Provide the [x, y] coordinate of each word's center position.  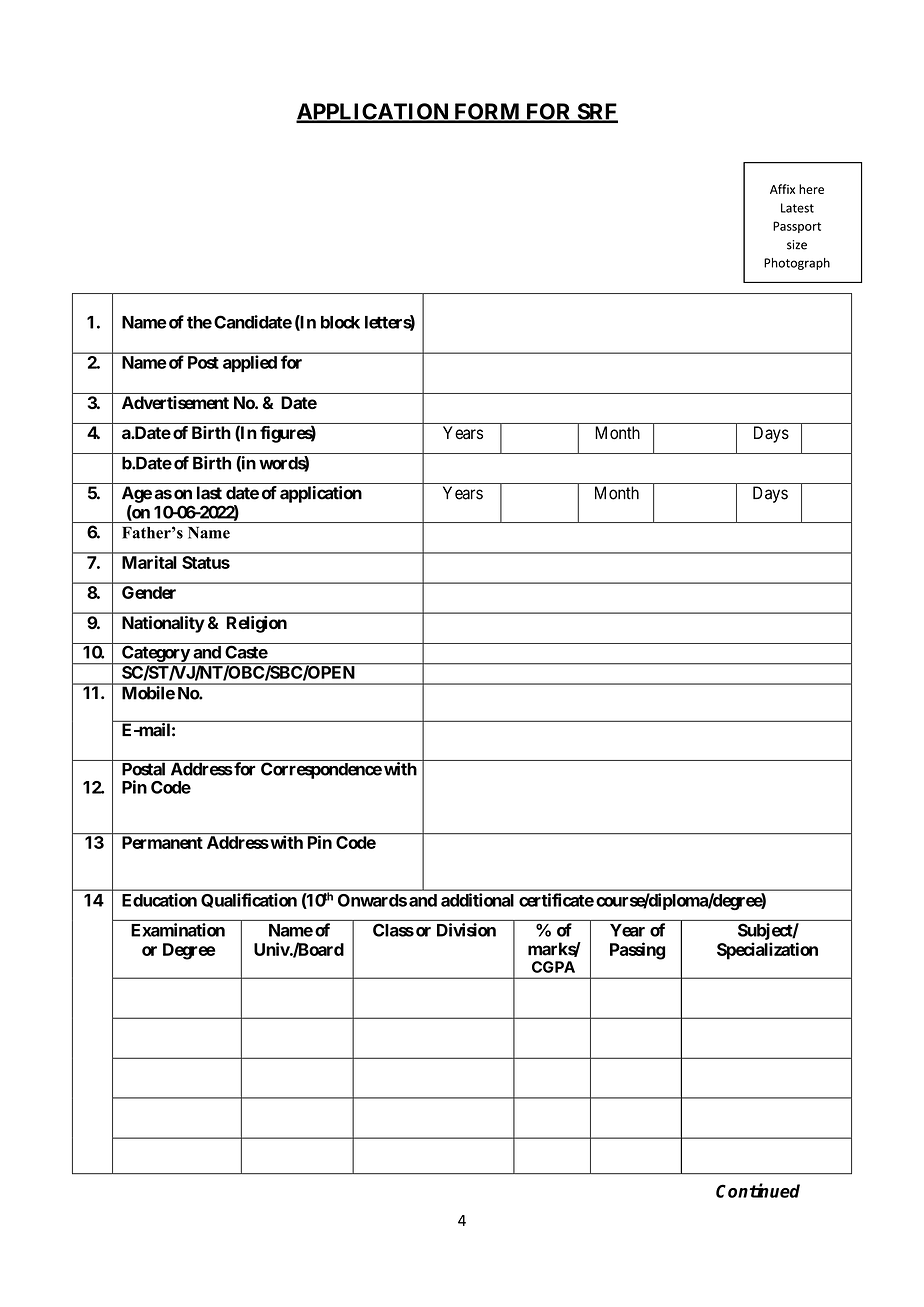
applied [250, 363]
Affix [782, 189]
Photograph [797, 264]
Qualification [249, 900]
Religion [257, 624]
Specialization [767, 951]
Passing [637, 951]
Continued [758, 1190]
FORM [487, 112]
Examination [178, 930]
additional [477, 900]
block [340, 322]
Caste [246, 652]
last [209, 493]
